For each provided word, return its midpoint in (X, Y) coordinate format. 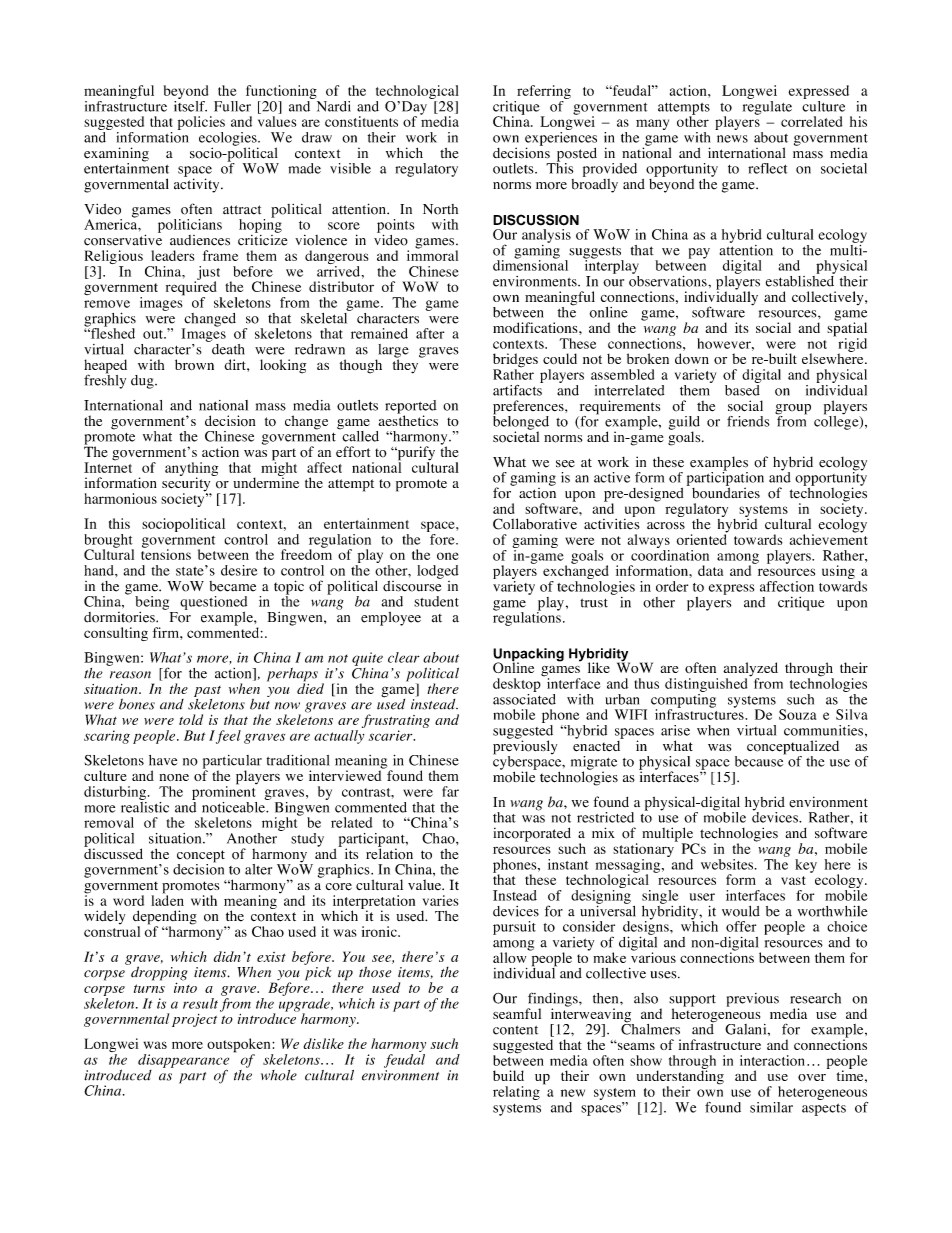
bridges (515, 361)
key (806, 866)
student (436, 601)
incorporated (532, 834)
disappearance (183, 1062)
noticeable (234, 806)
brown (194, 364)
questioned (213, 603)
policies (201, 123)
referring (544, 92)
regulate (767, 106)
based (742, 389)
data (710, 570)
